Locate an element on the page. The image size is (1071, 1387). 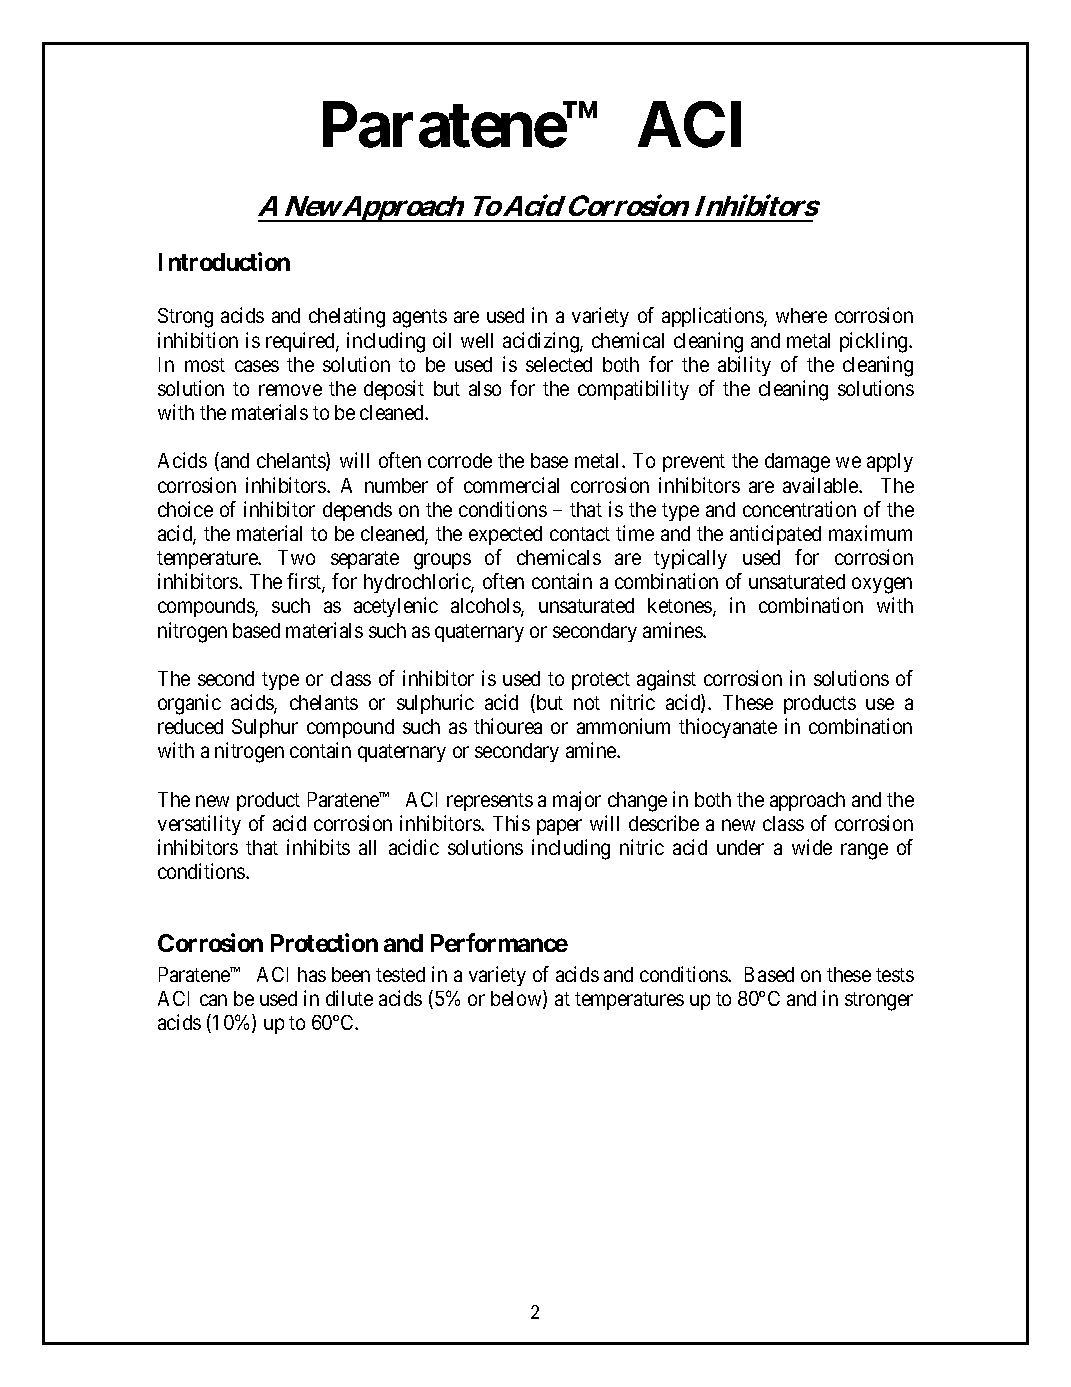
where is located at coordinates (801, 315).
